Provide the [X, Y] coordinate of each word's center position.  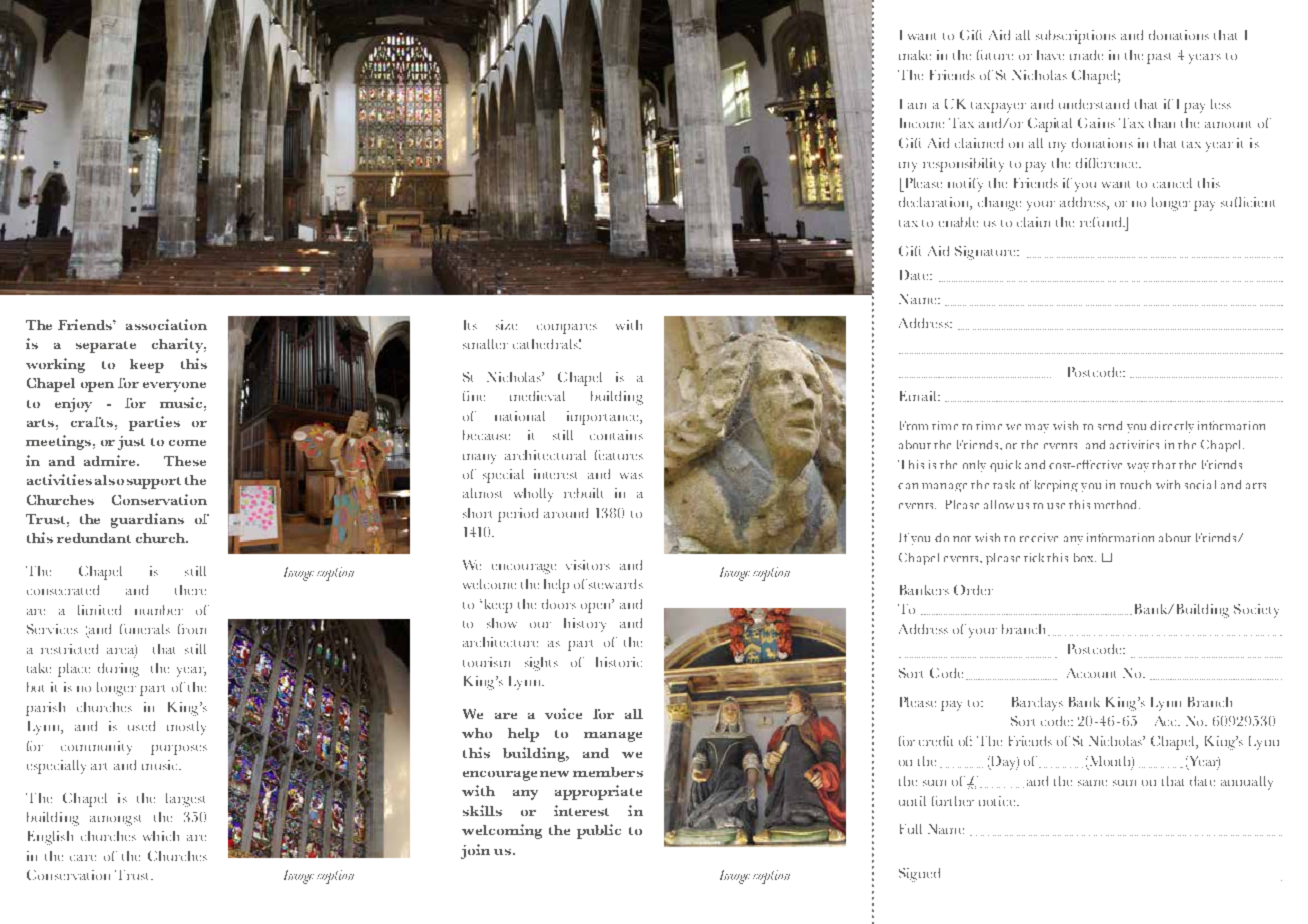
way [1138, 467]
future [995, 55]
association [166, 324]
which [161, 836]
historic [619, 662]
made [1086, 55]
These [185, 461]
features [619, 455]
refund [1102, 222]
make [915, 55]
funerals [145, 629]
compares [567, 329]
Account [1091, 673]
